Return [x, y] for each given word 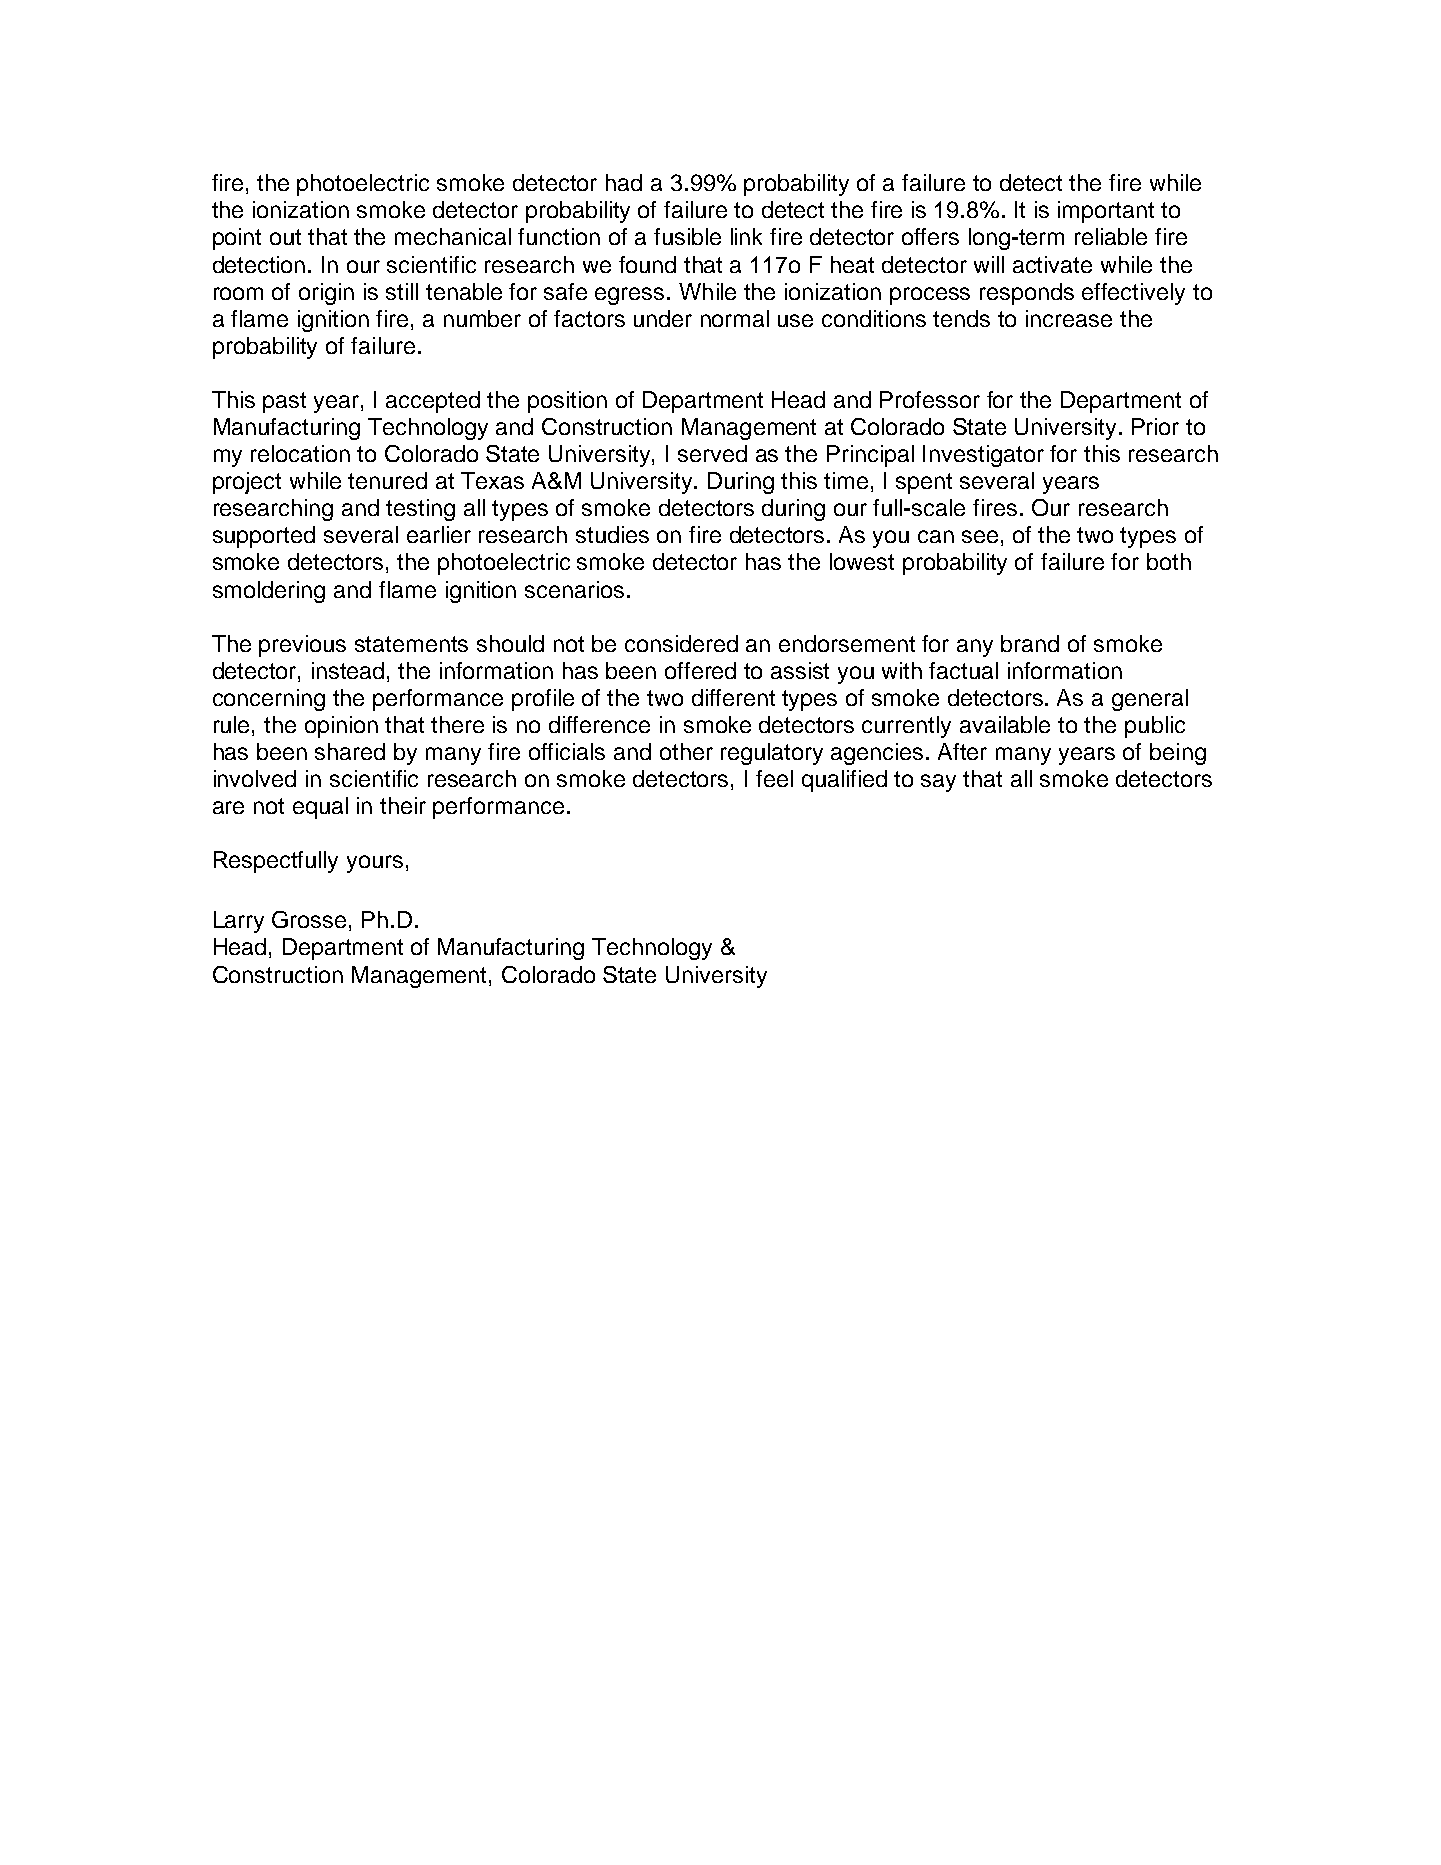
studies [612, 534]
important [1106, 212]
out [285, 237]
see [980, 536]
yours [375, 864]
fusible [687, 236]
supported [264, 537]
